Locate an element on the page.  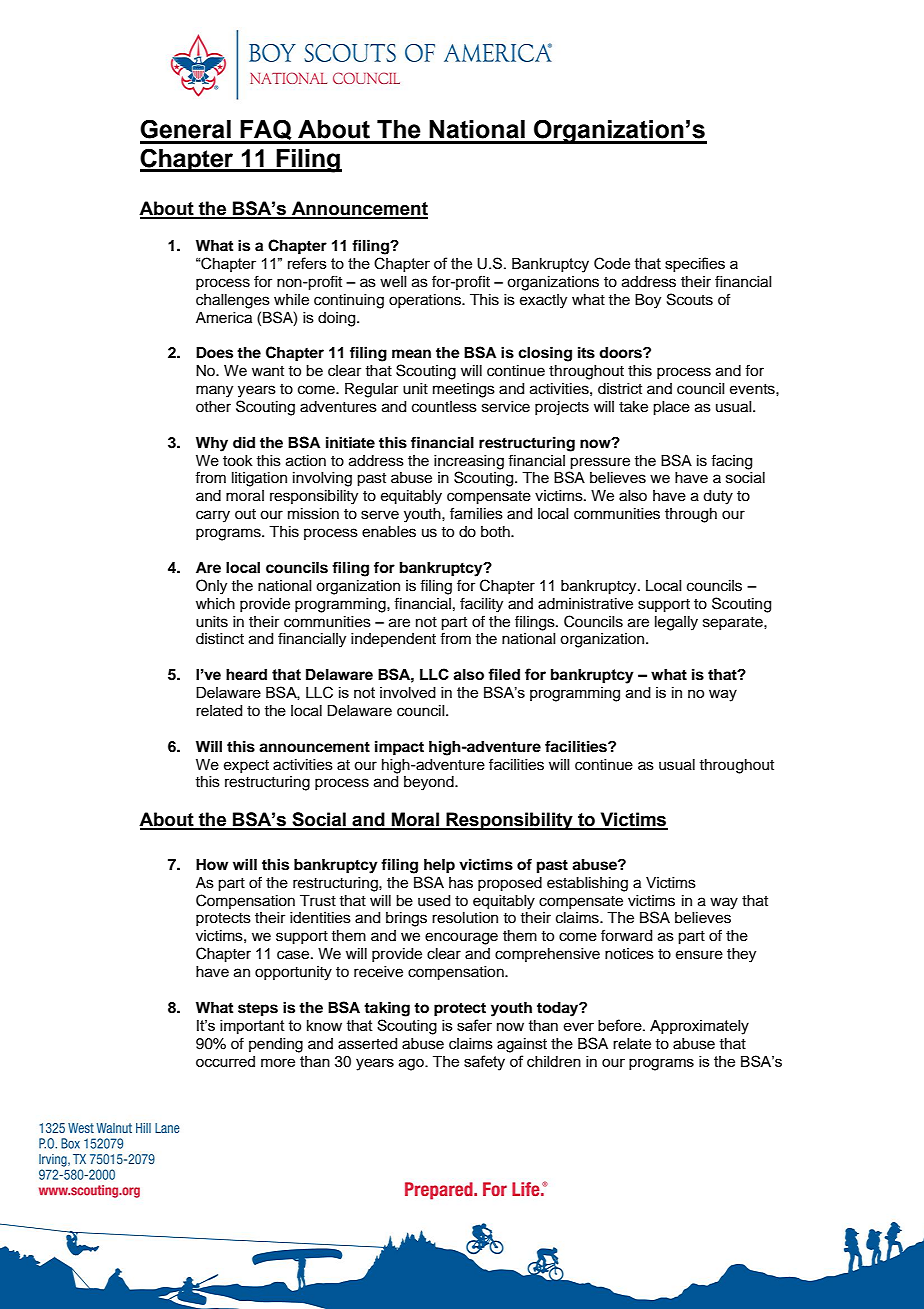
operations is located at coordinates (426, 301).
